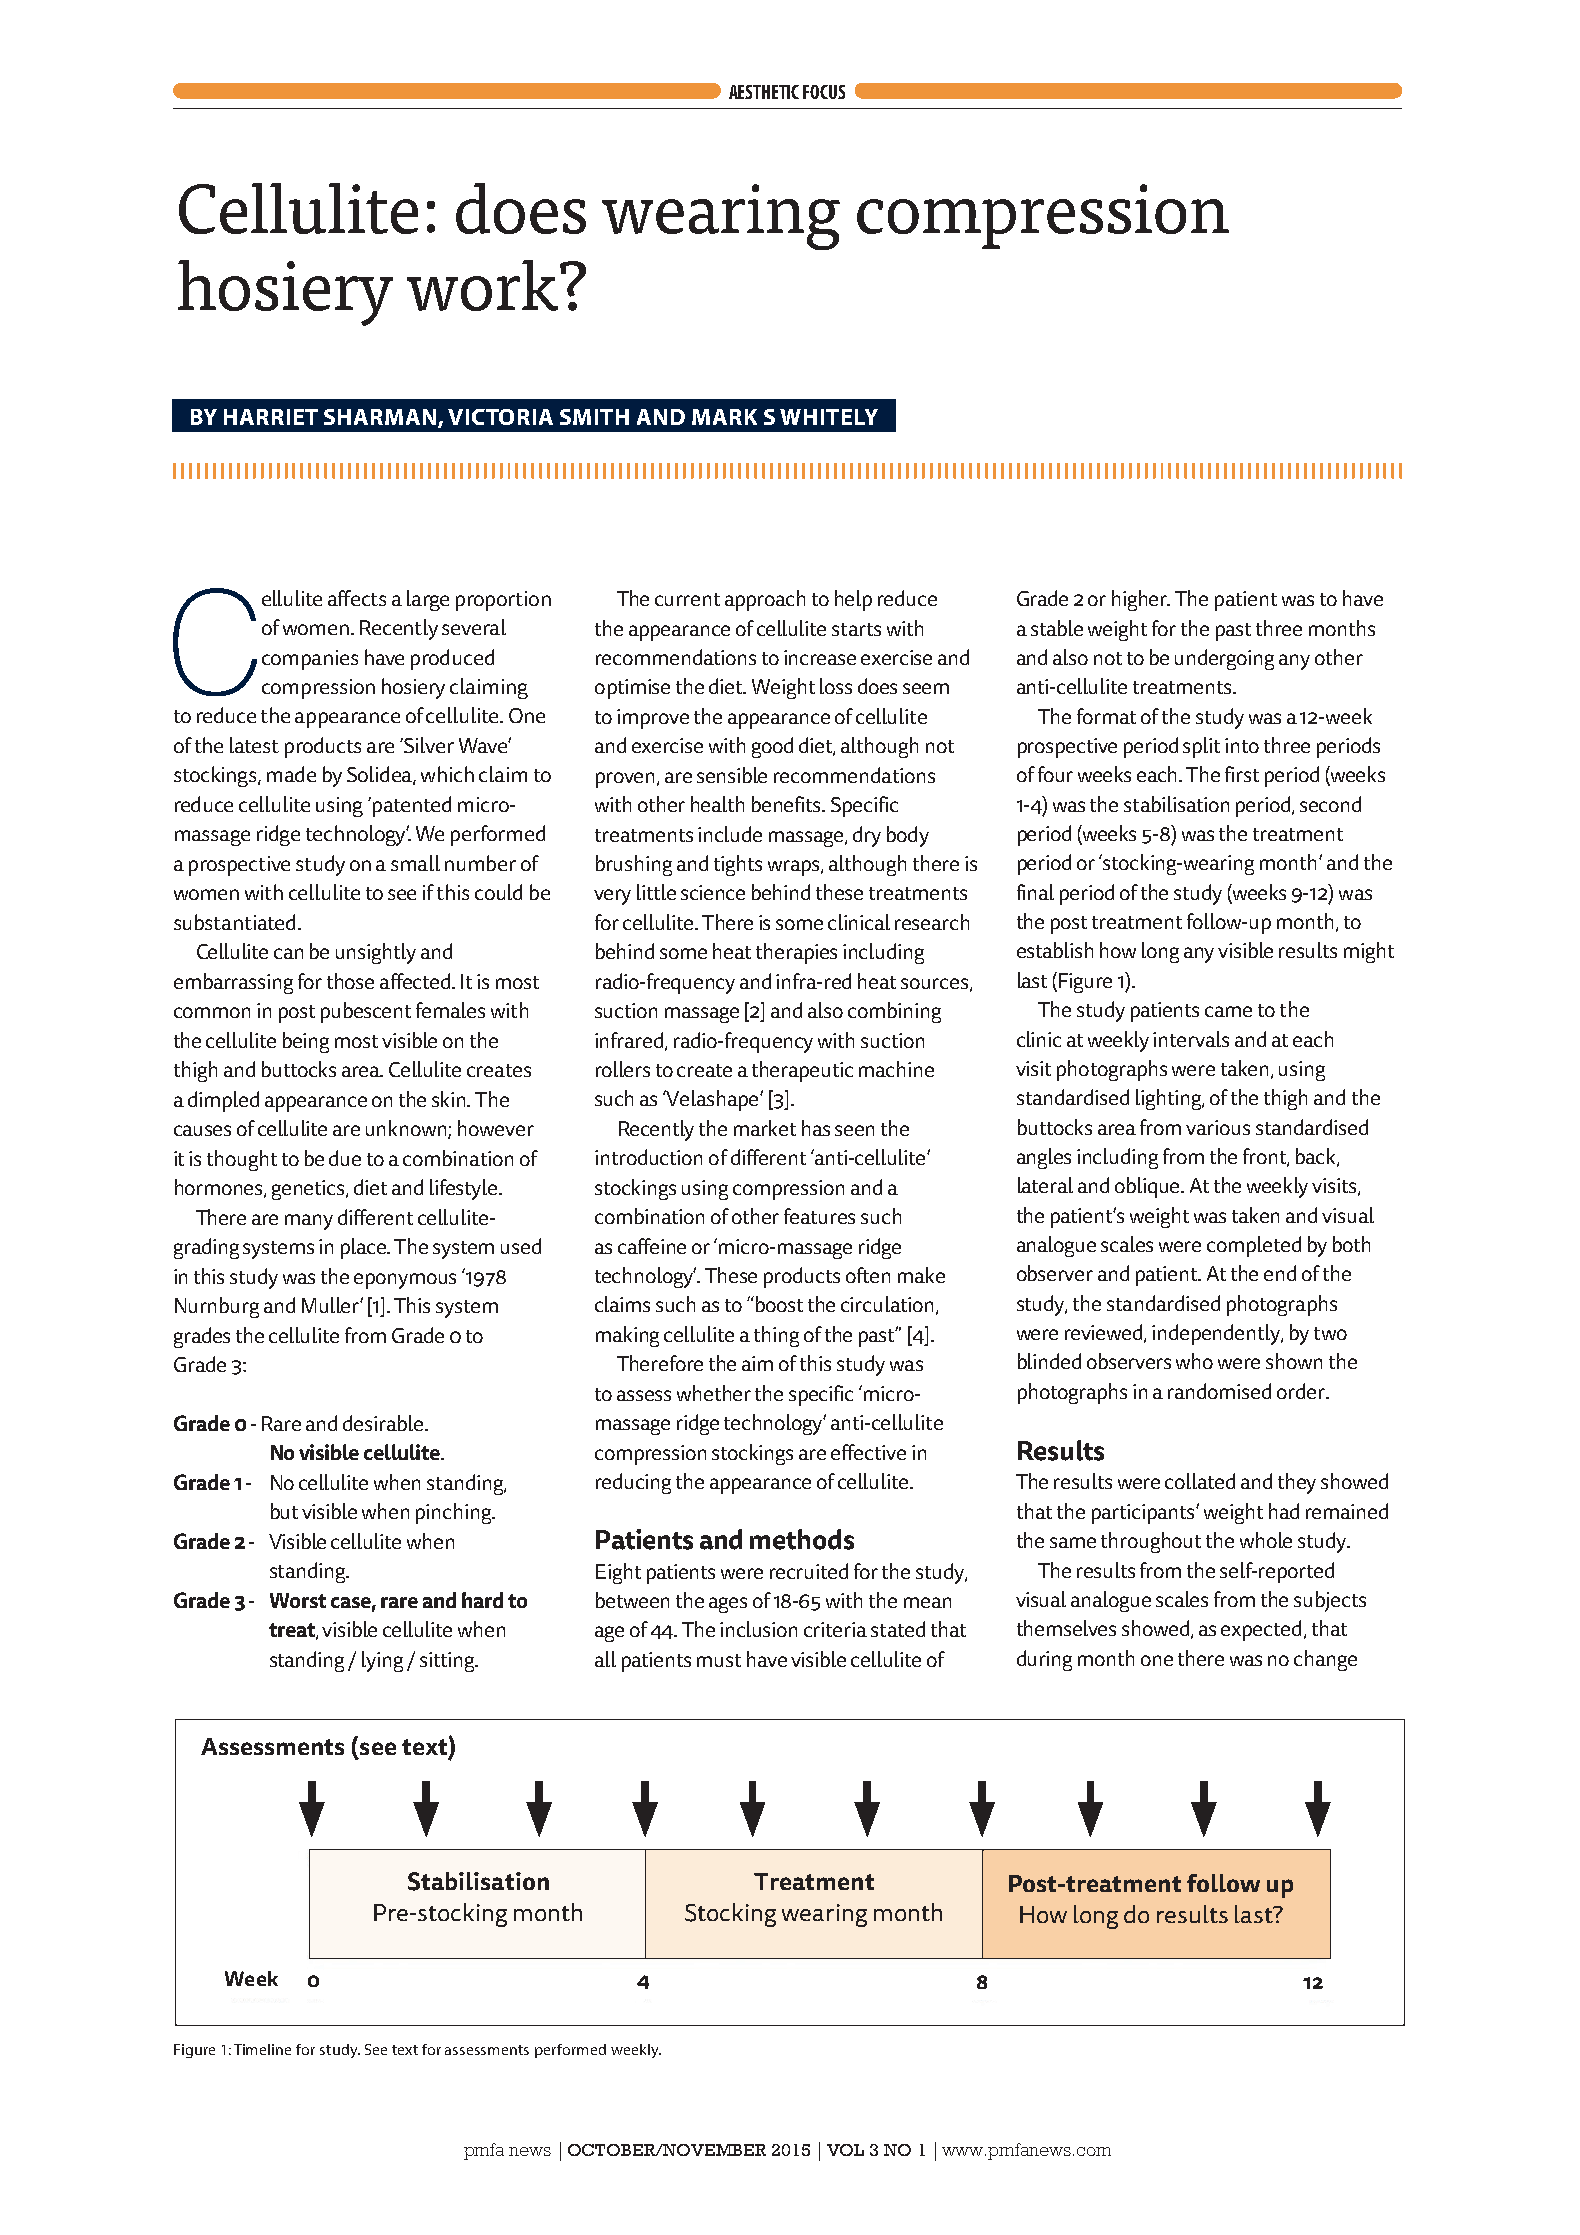  I want to click on Worst, so click(298, 1600).
